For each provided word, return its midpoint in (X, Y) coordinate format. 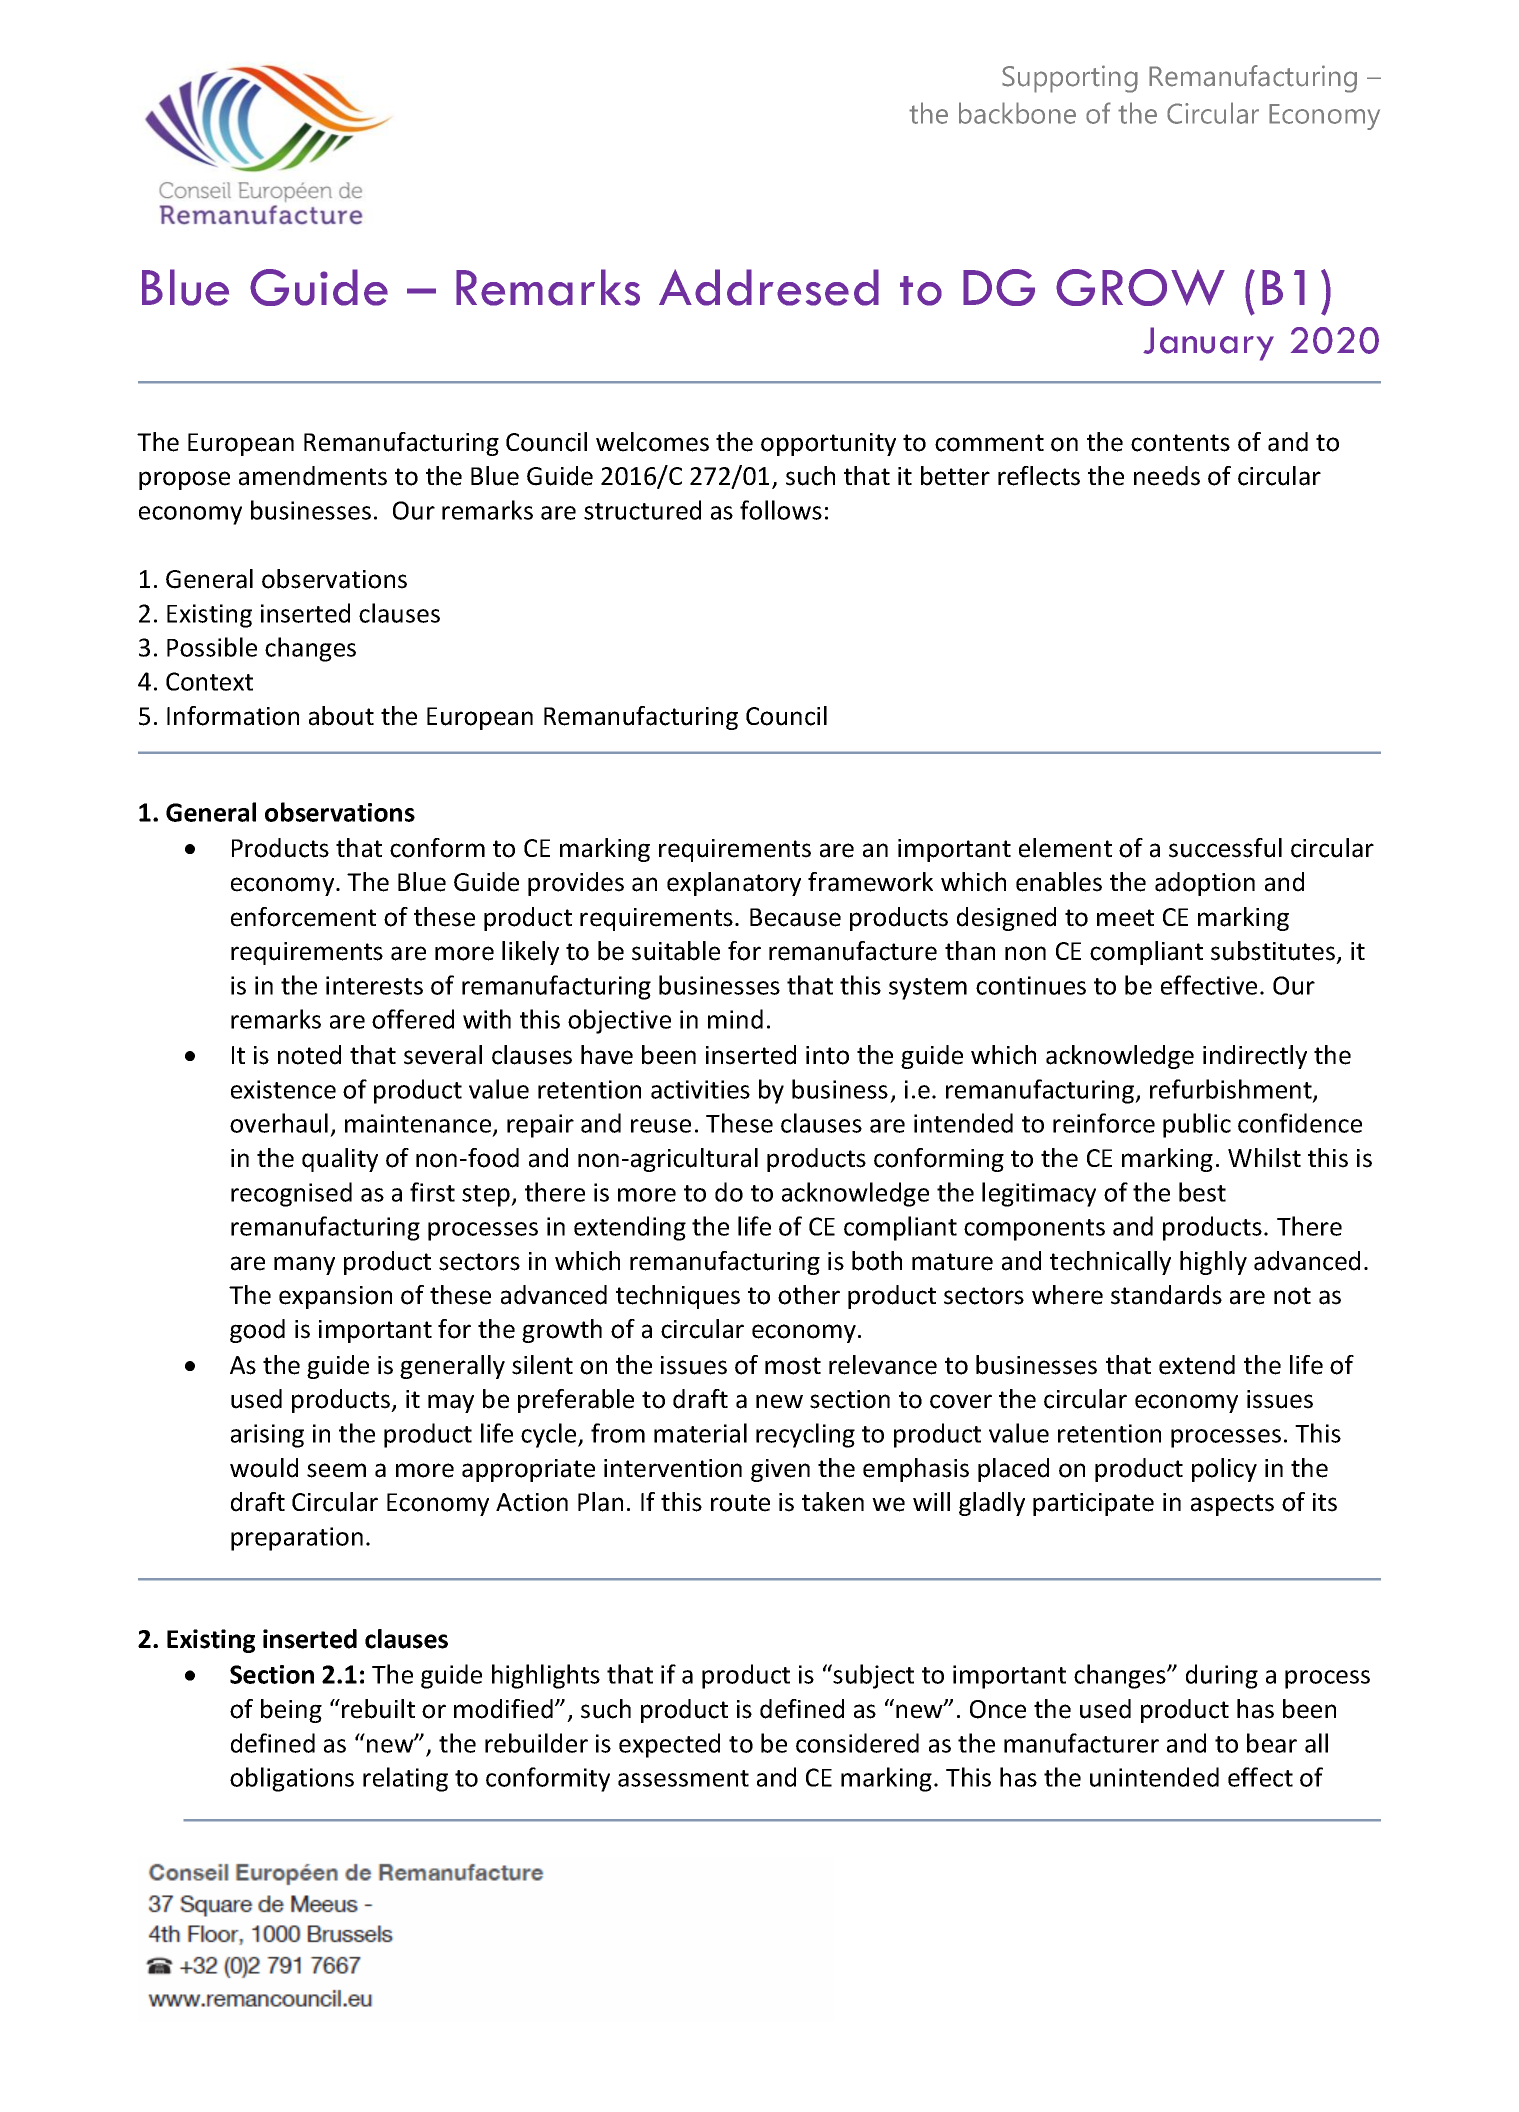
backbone (1017, 113)
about (341, 716)
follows (781, 510)
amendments (313, 476)
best (1202, 1192)
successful (1225, 848)
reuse (661, 1126)
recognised (291, 1194)
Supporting (1070, 79)
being (291, 1711)
